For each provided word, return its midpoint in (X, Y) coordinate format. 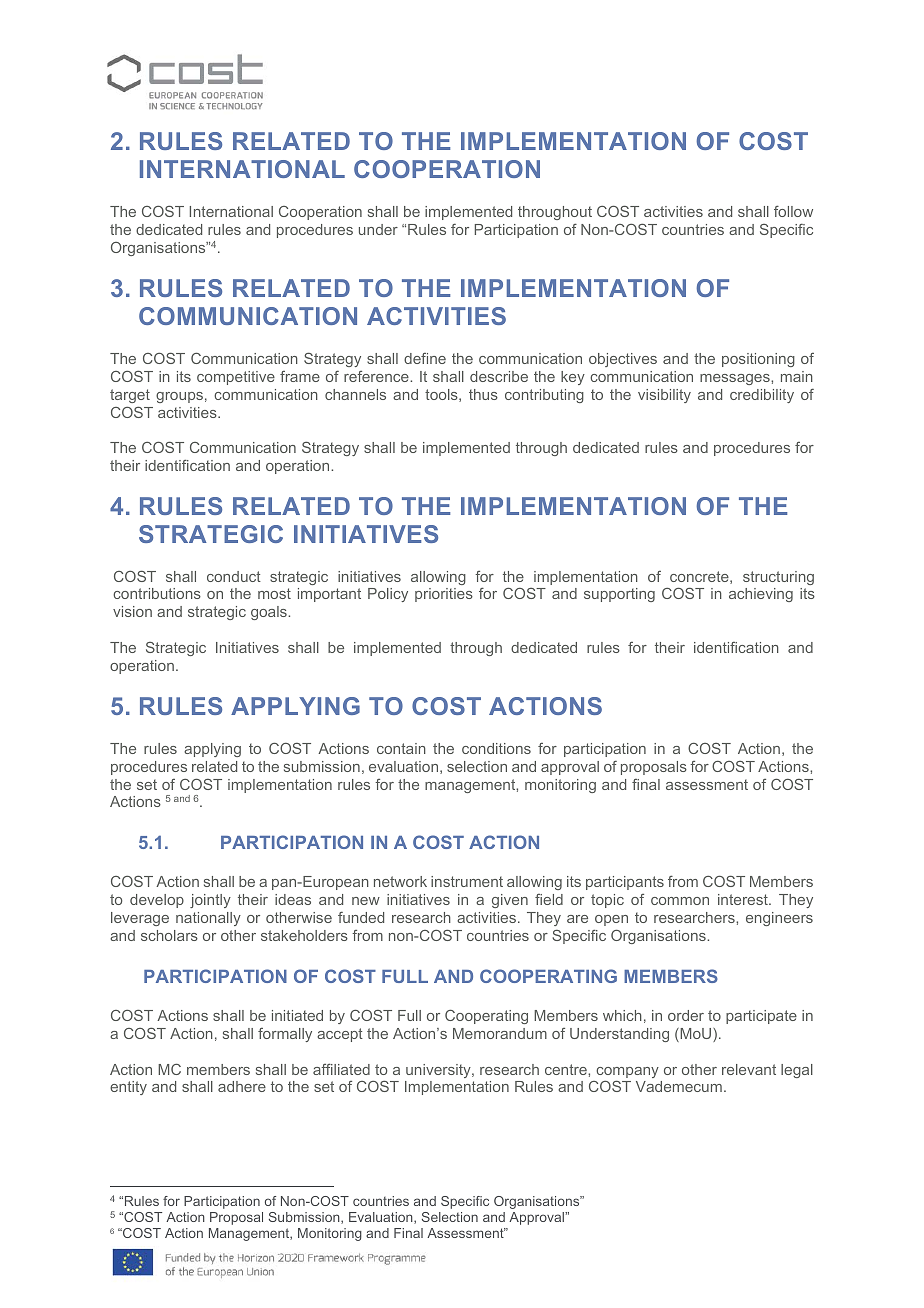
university (439, 1071)
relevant (749, 1069)
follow (793, 211)
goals (270, 613)
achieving (761, 595)
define (425, 358)
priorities (444, 595)
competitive (236, 378)
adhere (242, 1086)
